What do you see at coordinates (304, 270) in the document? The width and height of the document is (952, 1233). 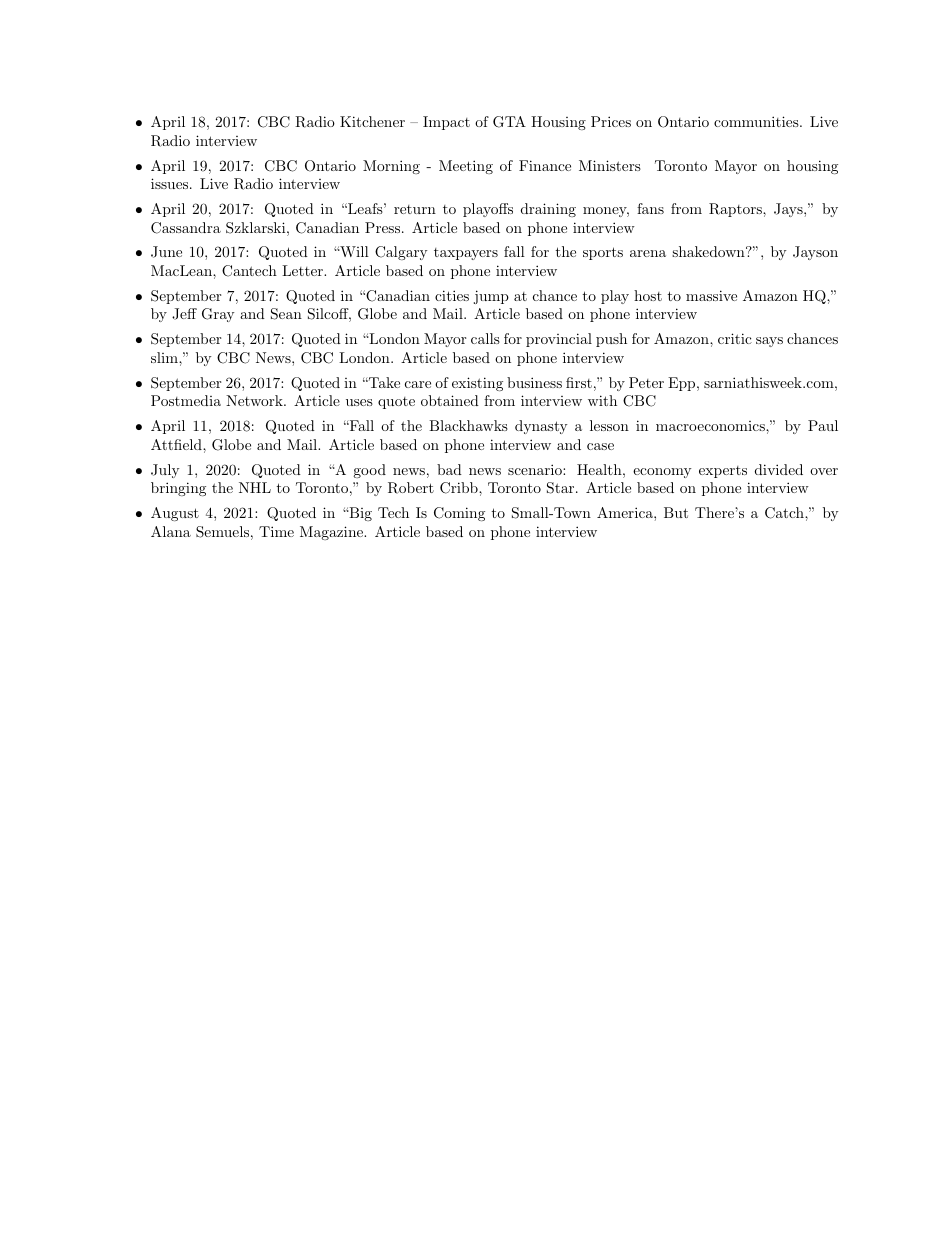 I see `Letter` at bounding box center [304, 270].
